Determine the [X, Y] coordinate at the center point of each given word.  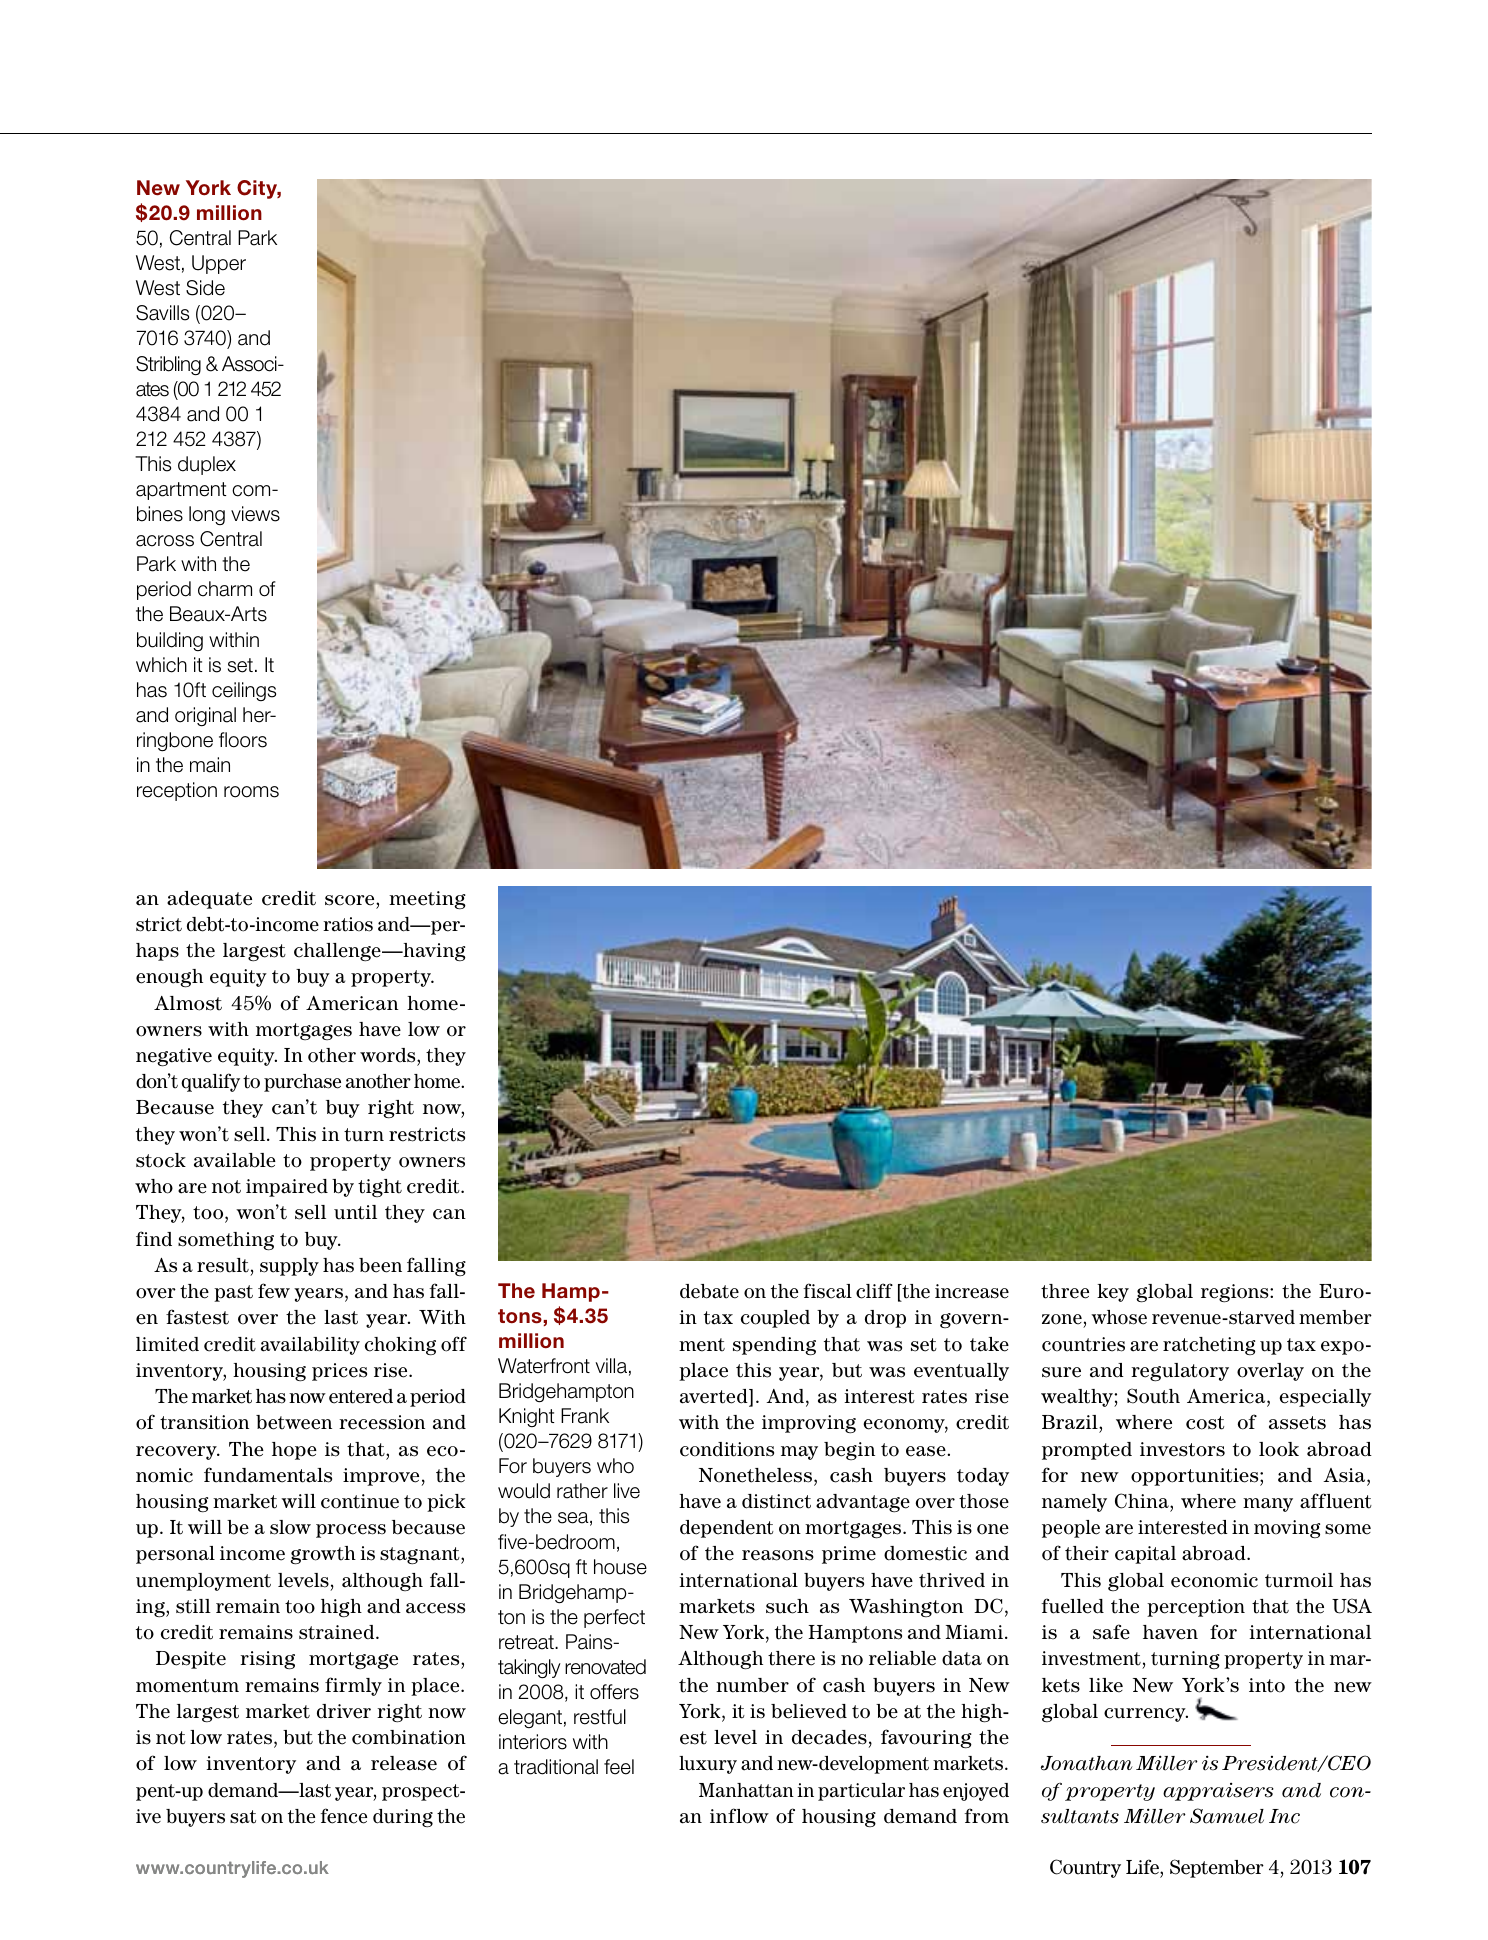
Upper [219, 264]
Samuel [1227, 1816]
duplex [207, 465]
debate [709, 1291]
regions [1236, 1293]
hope [294, 1451]
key [1113, 1293]
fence [343, 1816]
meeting [427, 900]
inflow [739, 1816]
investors [1182, 1449]
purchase [302, 1083]
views [255, 514]
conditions [727, 1449]
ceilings [244, 691]
